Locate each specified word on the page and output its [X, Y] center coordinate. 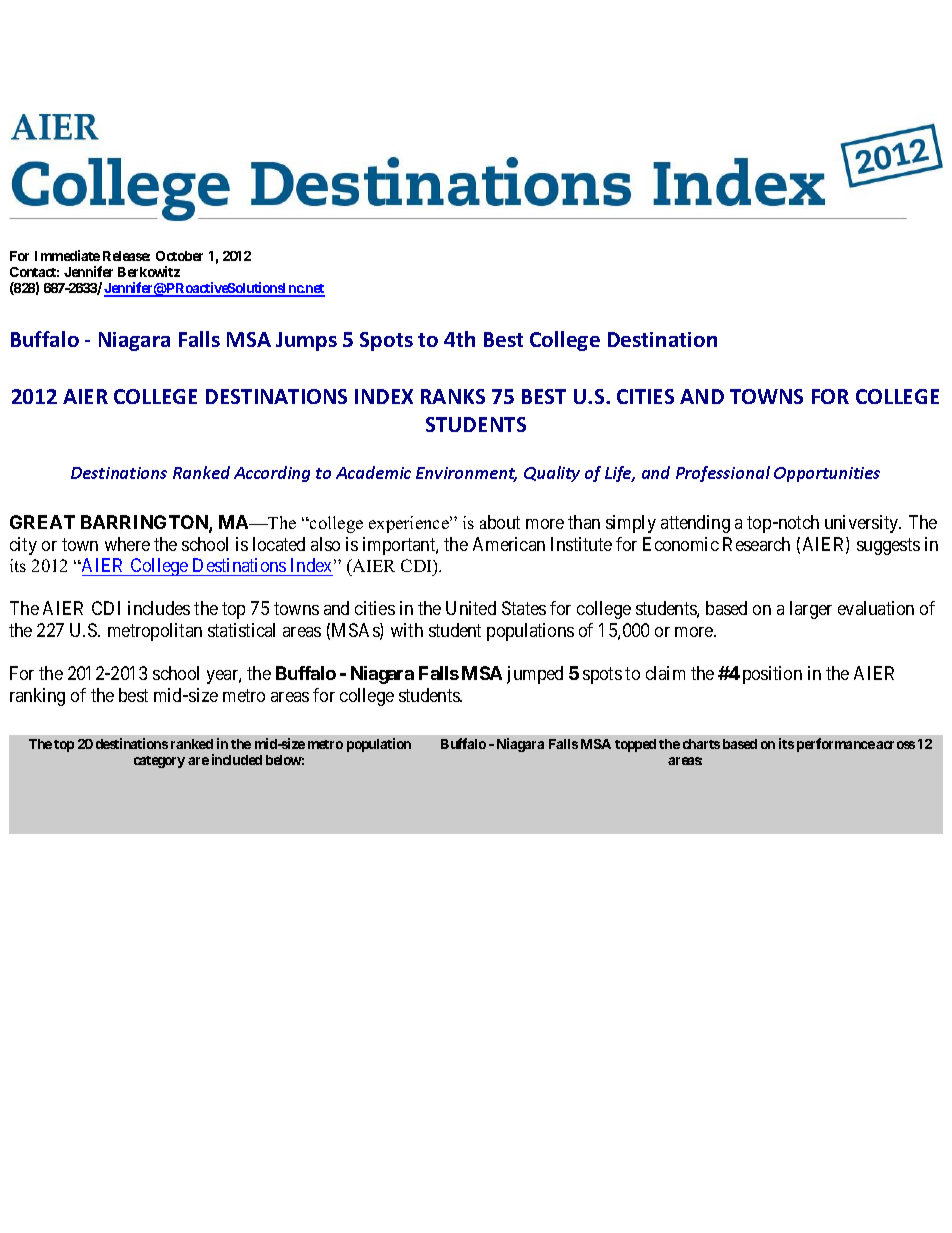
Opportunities [827, 474]
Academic [373, 472]
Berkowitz [149, 271]
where [127, 544]
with [407, 630]
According [272, 474]
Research [756, 544]
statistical [241, 630]
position [772, 675]
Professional [723, 474]
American [509, 544]
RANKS [453, 396]
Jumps [306, 341]
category [159, 762]
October [179, 256]
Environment [466, 474]
